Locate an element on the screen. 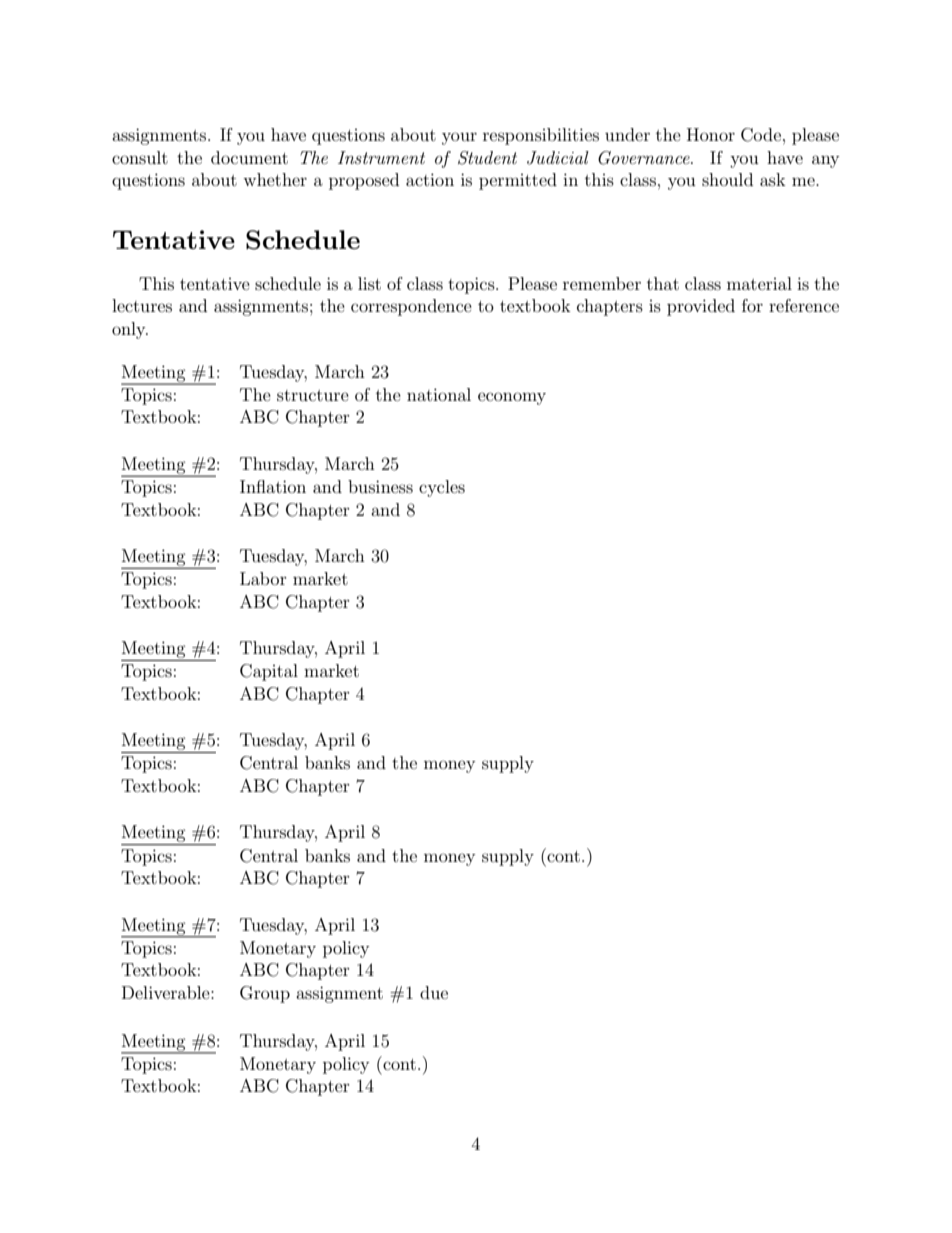 The image size is (952, 1233). due is located at coordinates (434, 992).
